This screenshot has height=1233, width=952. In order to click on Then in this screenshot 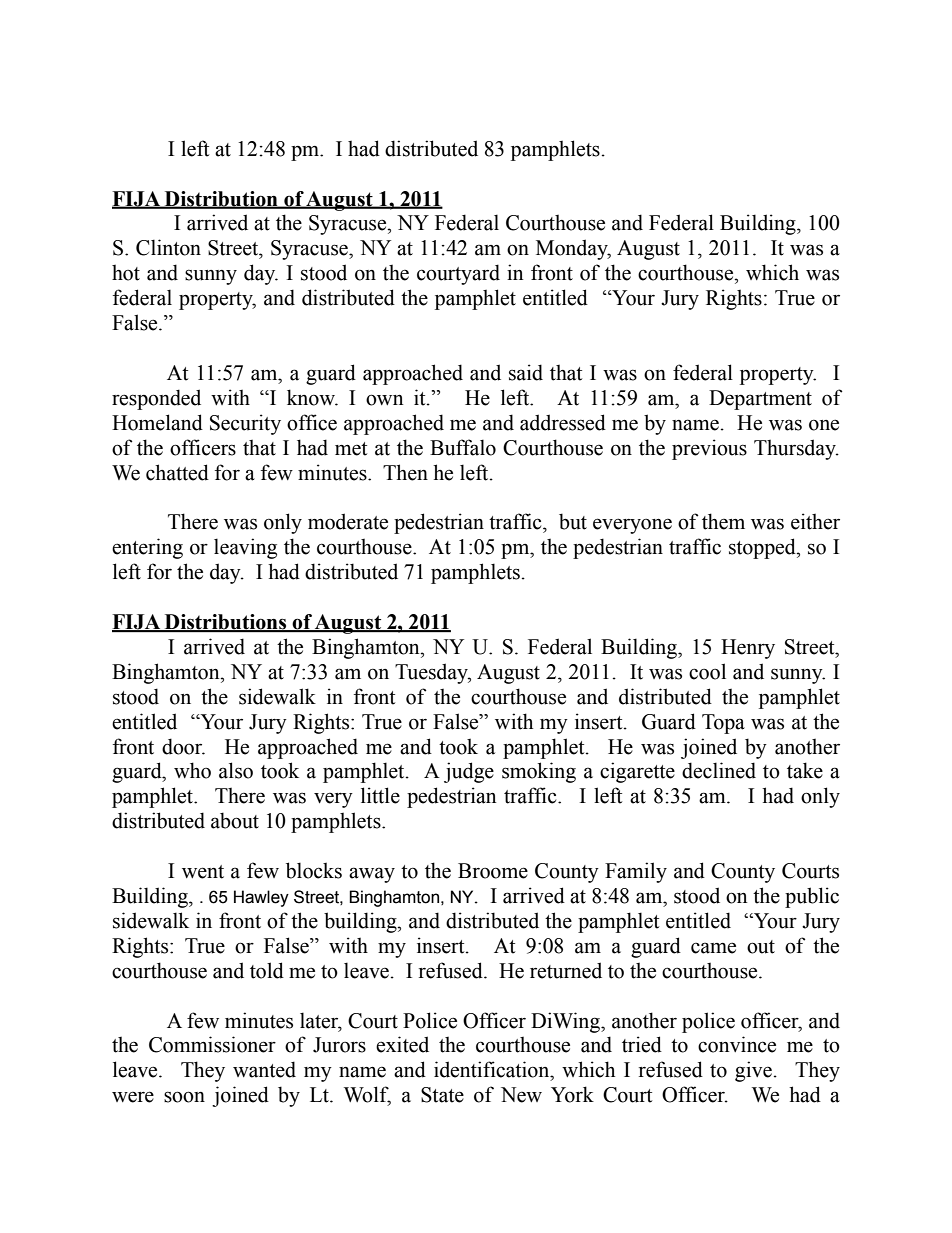, I will do `click(405, 472)`.
